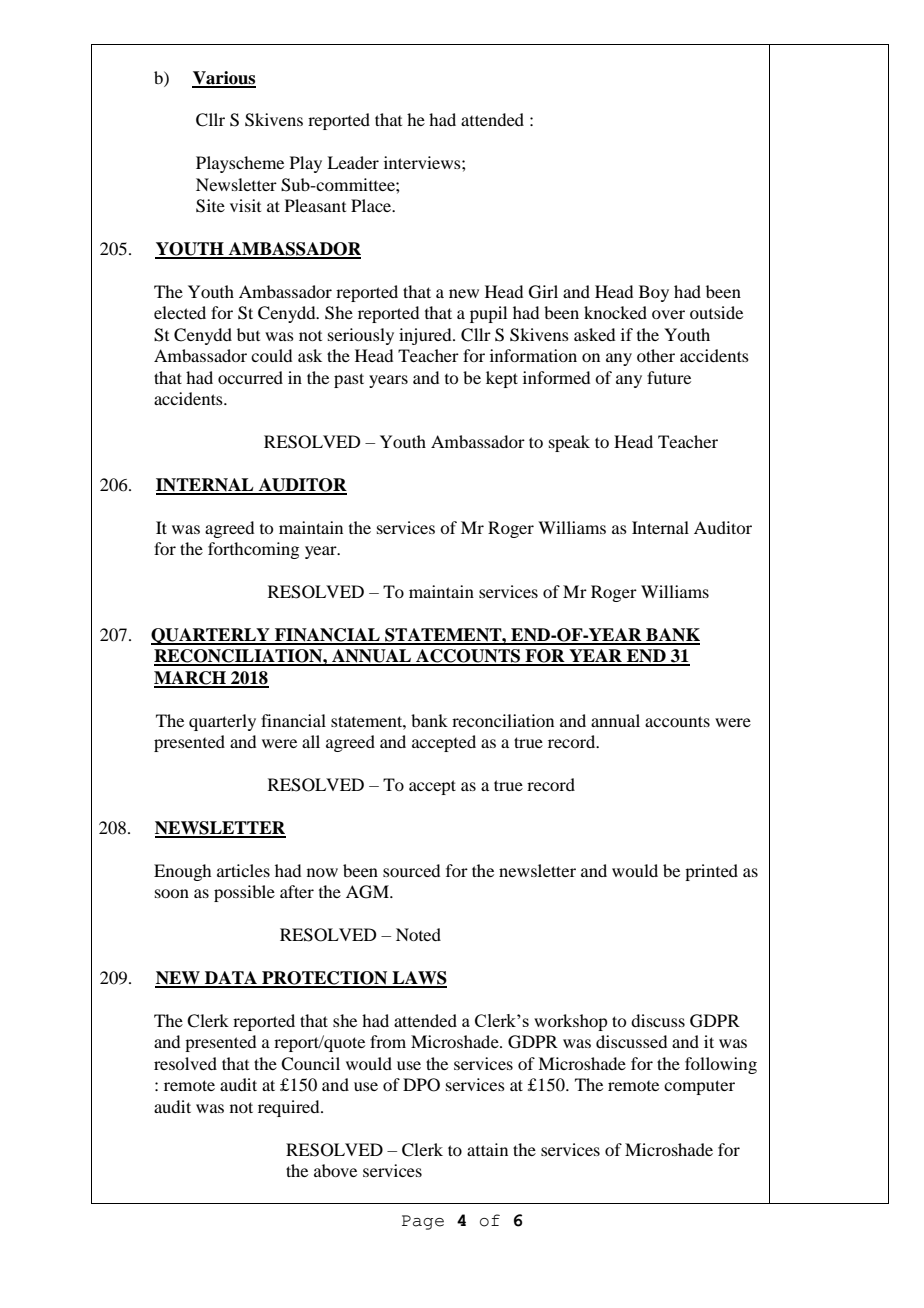  What do you see at coordinates (250, 377) in the screenshot?
I see `occurred` at bounding box center [250, 377].
